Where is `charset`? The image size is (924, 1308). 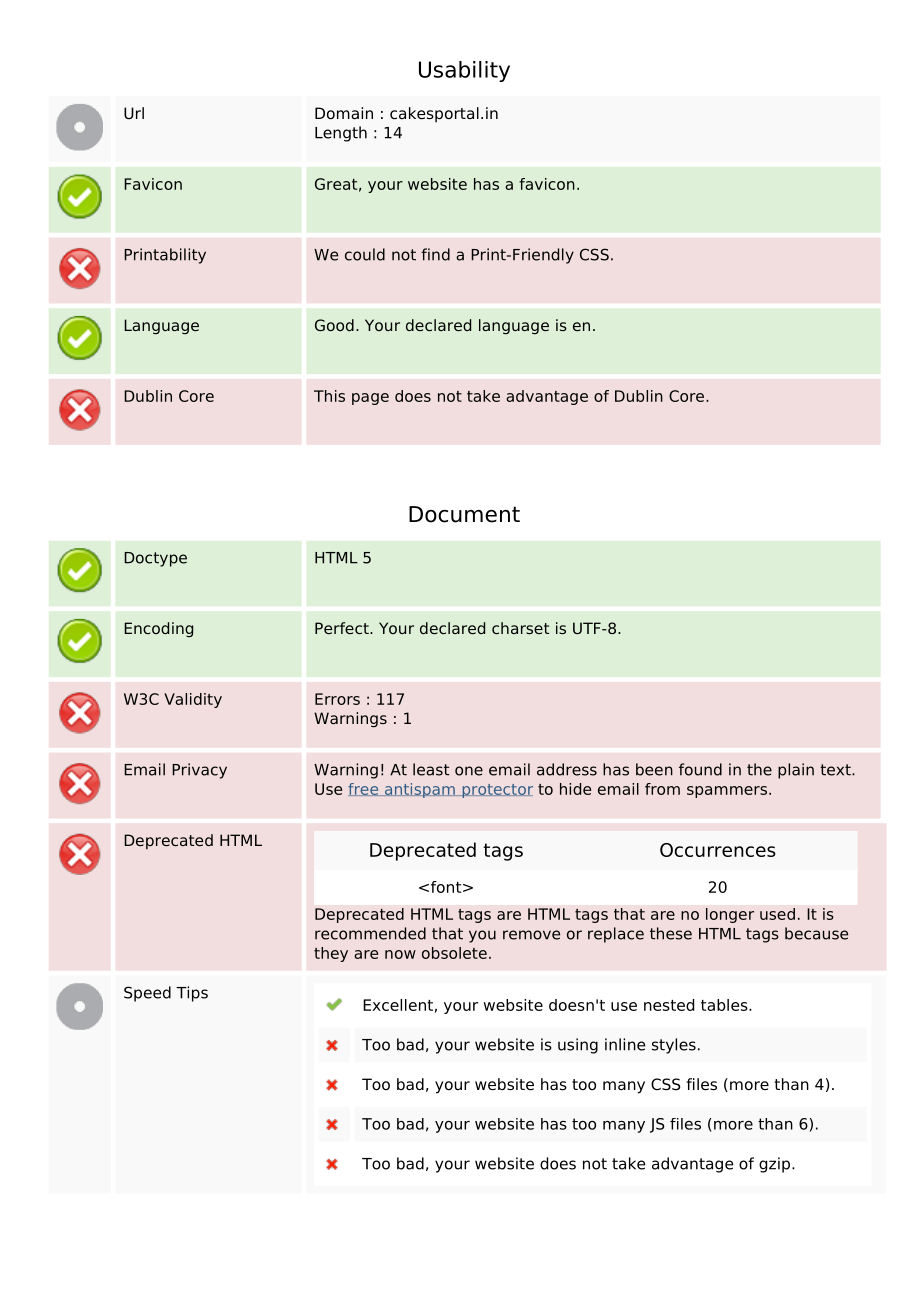
charset is located at coordinates (521, 628).
